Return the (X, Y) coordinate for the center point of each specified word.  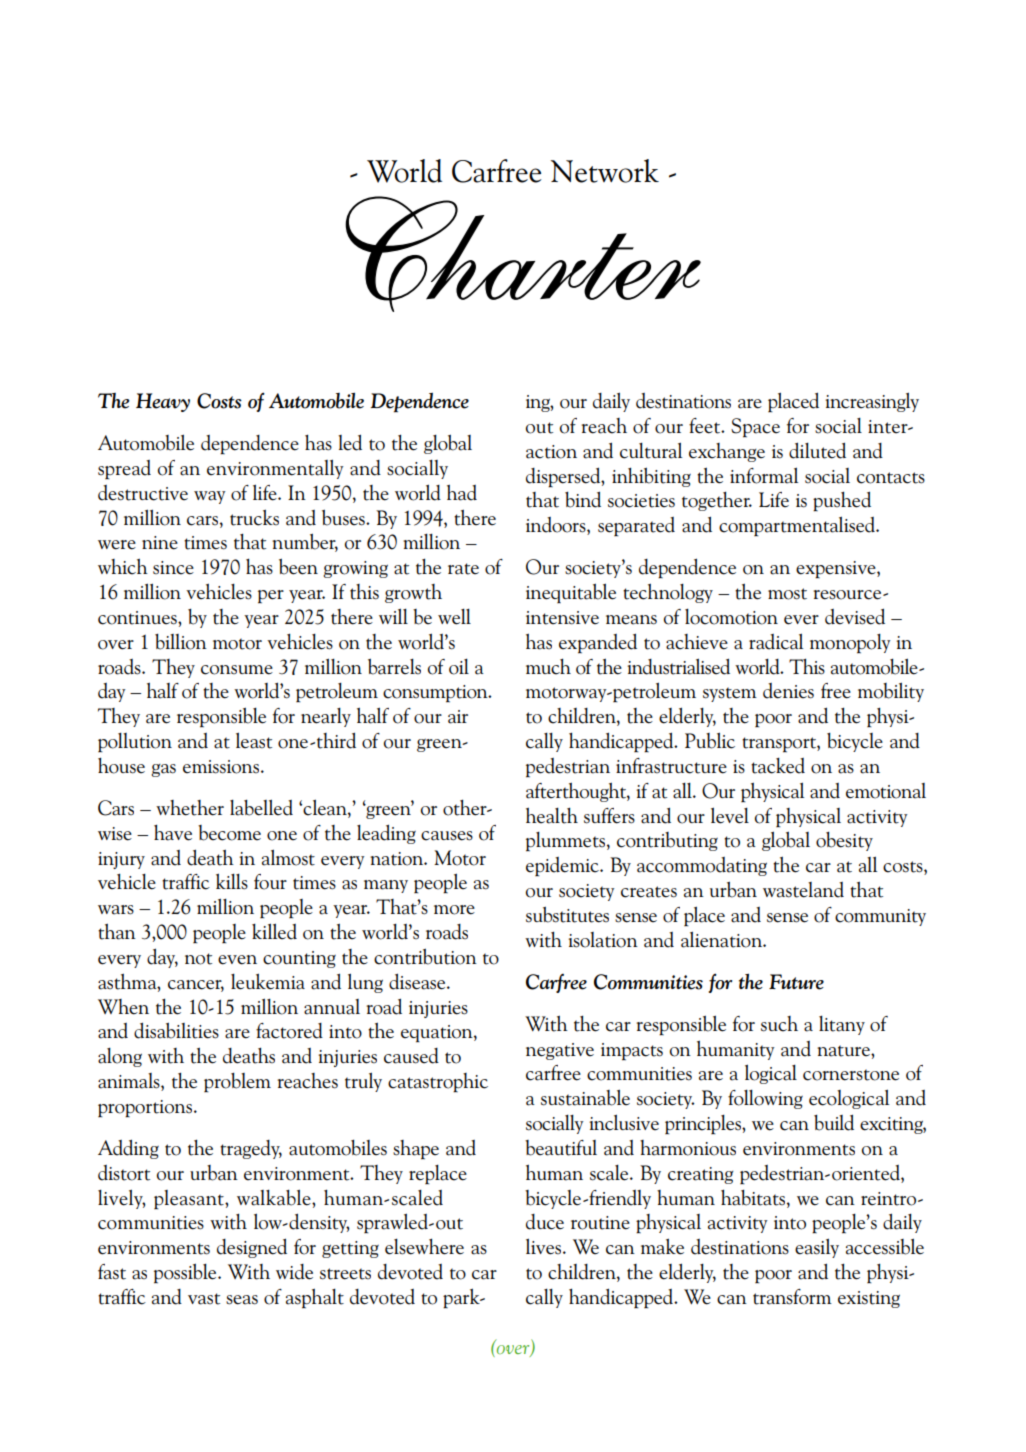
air (458, 717)
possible (186, 1273)
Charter (523, 254)
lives (545, 1246)
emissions (221, 767)
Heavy (163, 402)
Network (605, 171)
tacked (778, 766)
